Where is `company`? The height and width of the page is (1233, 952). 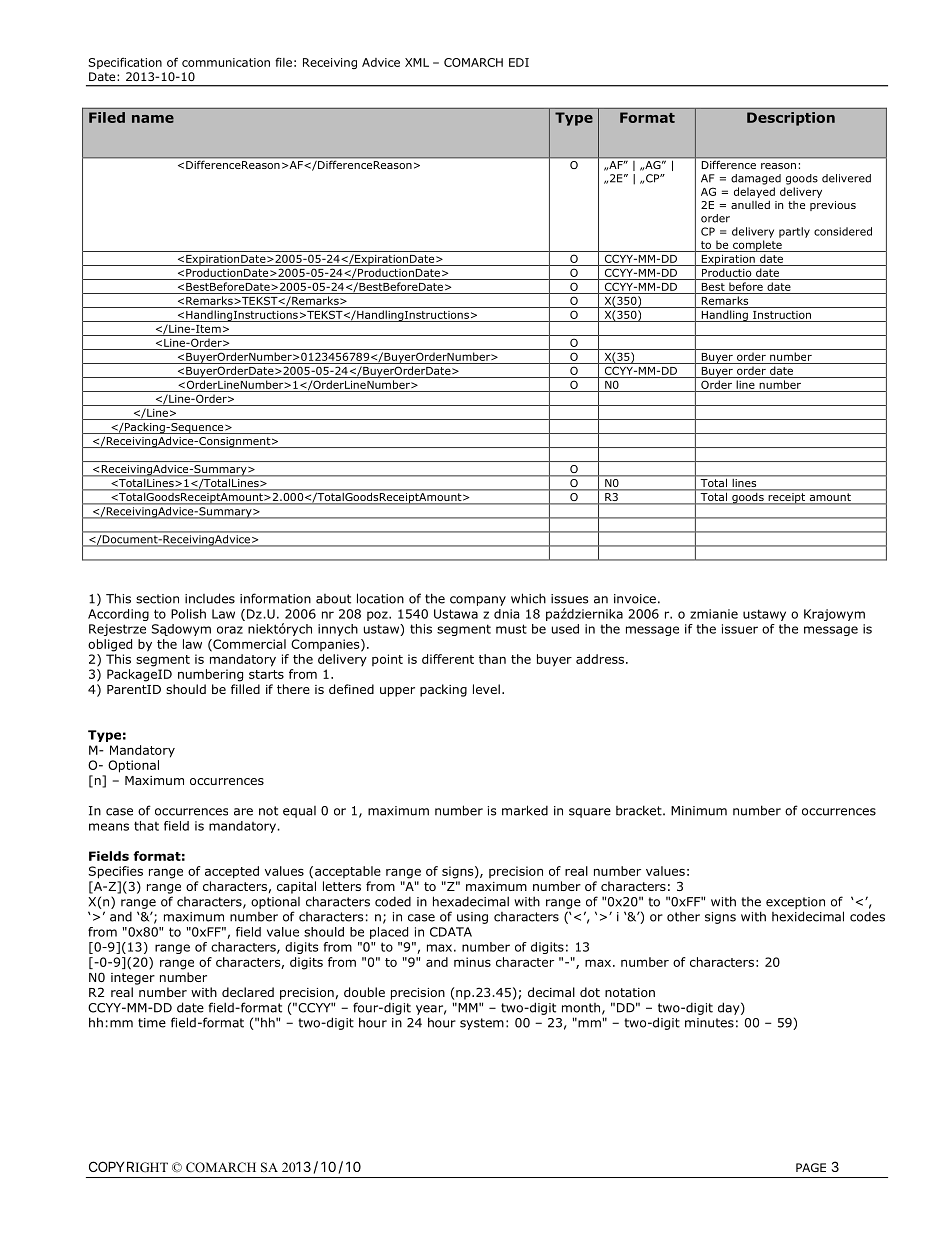 company is located at coordinates (478, 601).
